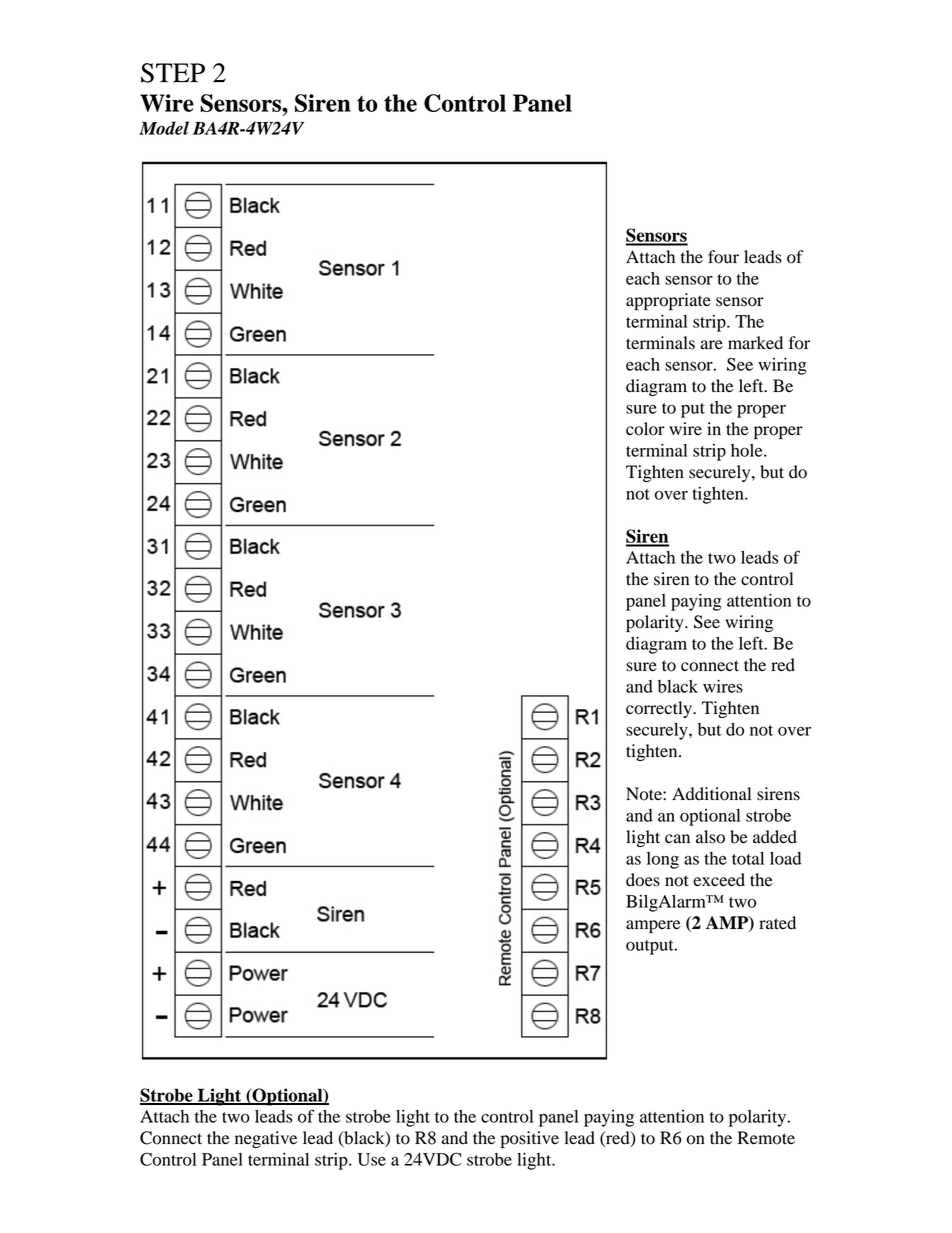 Image resolution: width=952 pixels, height=1233 pixels. What do you see at coordinates (645, 794) in the screenshot?
I see `Note` at bounding box center [645, 794].
